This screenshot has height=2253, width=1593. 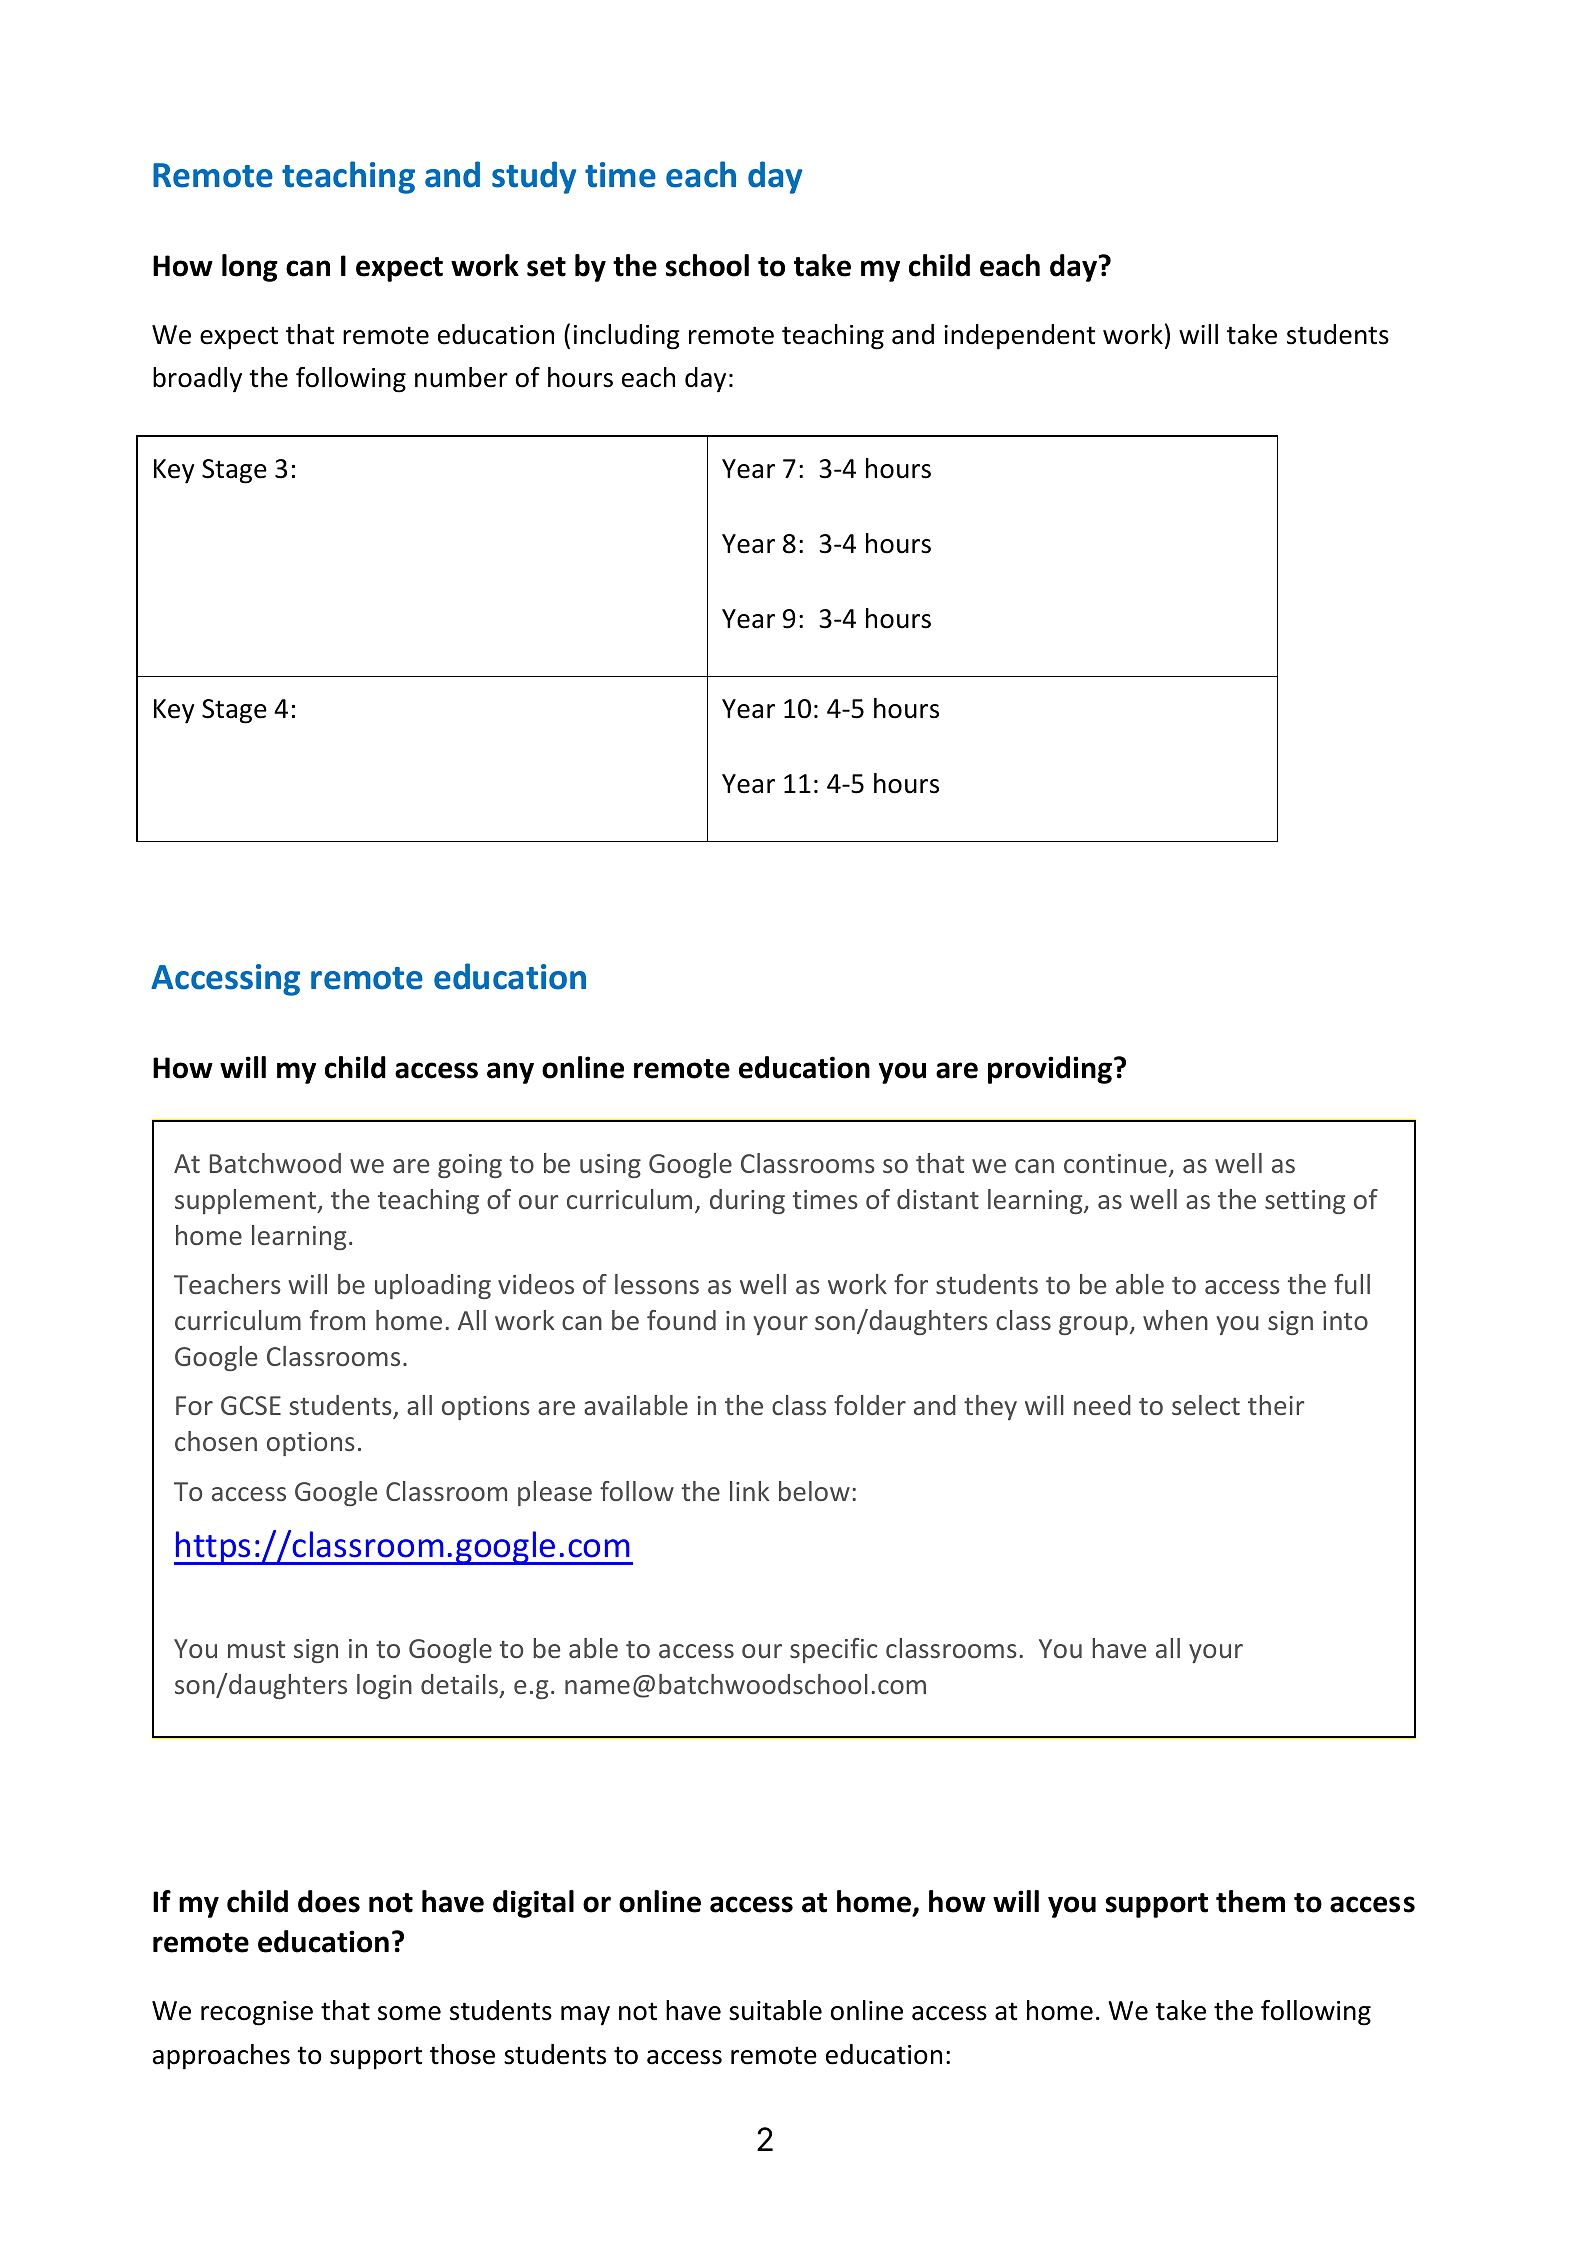 I want to click on folder, so click(x=870, y=1405).
